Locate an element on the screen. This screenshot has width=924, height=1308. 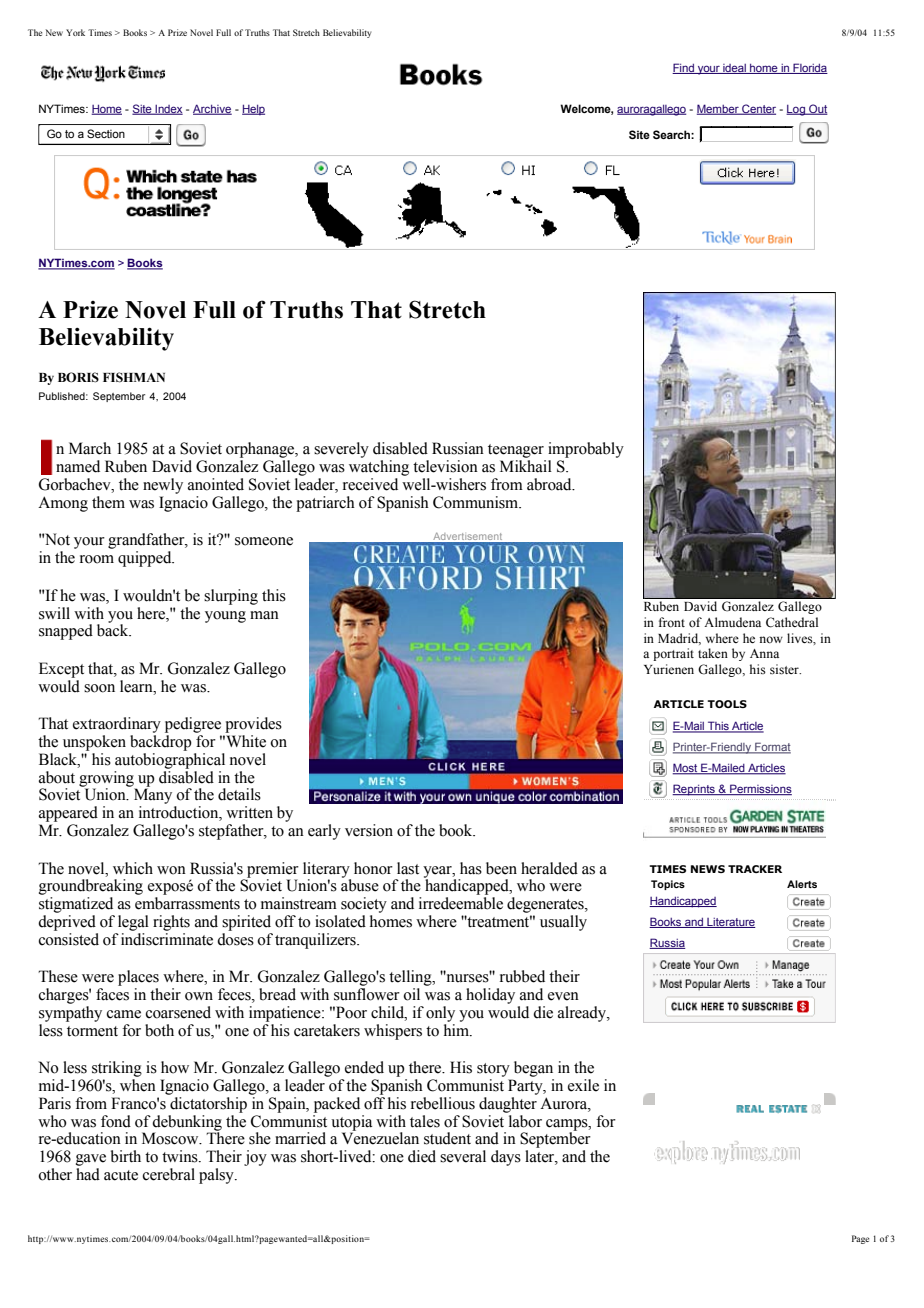
improbably is located at coordinates (586, 451).
